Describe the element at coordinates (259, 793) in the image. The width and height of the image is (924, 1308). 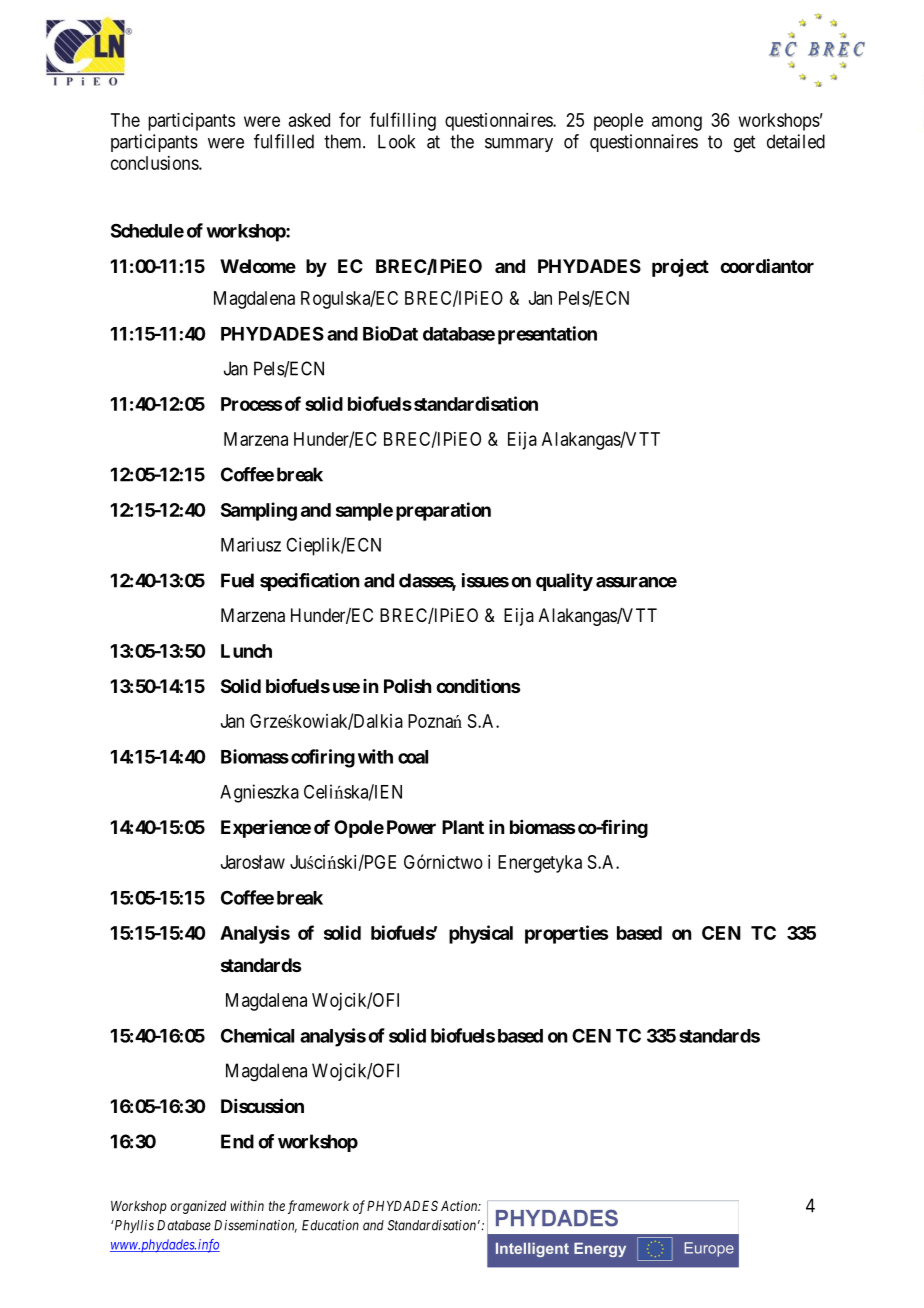
I see `Agnieszka` at that location.
